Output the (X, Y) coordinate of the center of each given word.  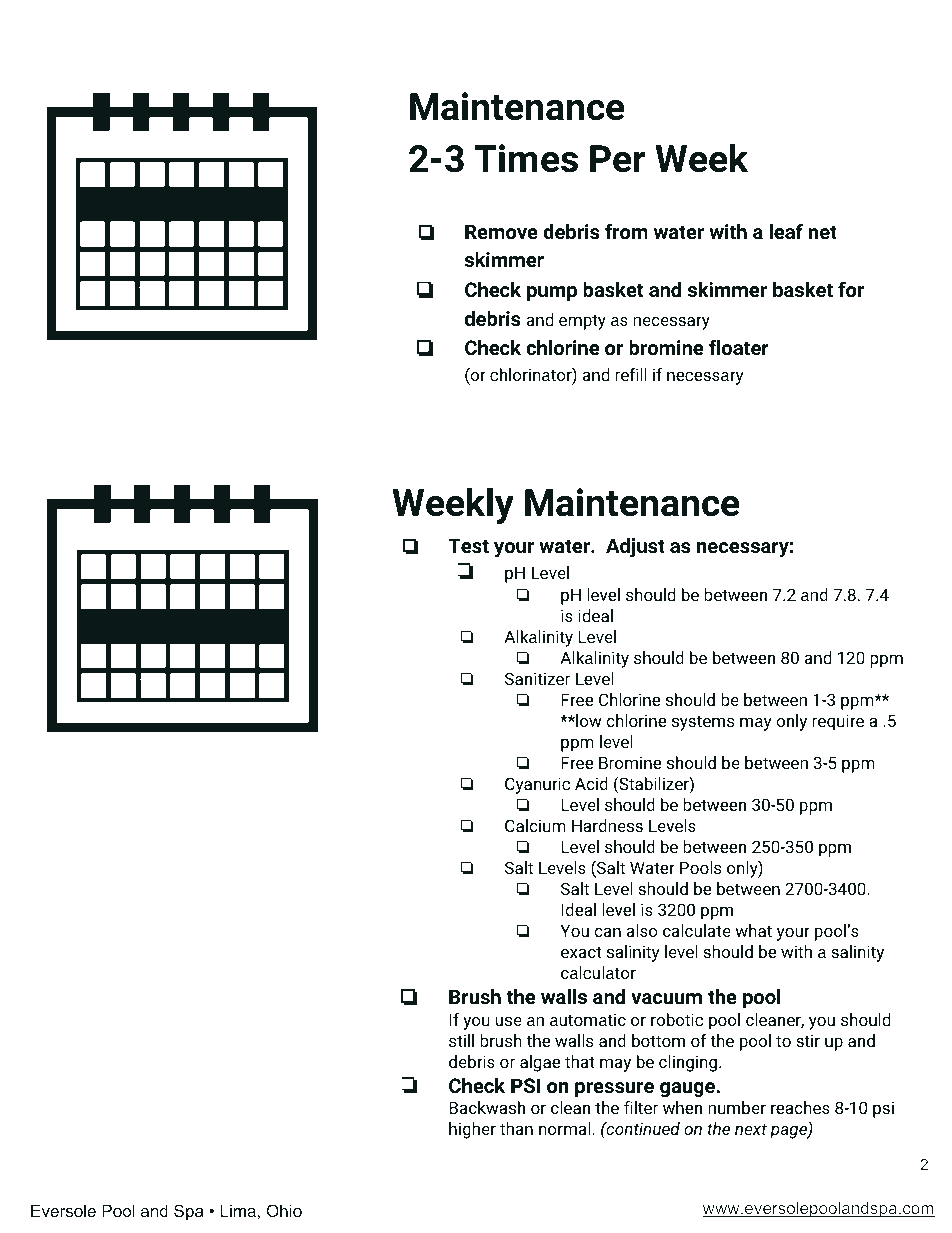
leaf (786, 231)
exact (581, 952)
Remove (501, 231)
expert (141, 1136)
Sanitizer (537, 678)
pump (552, 293)
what (753, 930)
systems (703, 723)
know (239, 885)
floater (739, 347)
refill (631, 374)
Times (526, 158)
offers (91, 962)
